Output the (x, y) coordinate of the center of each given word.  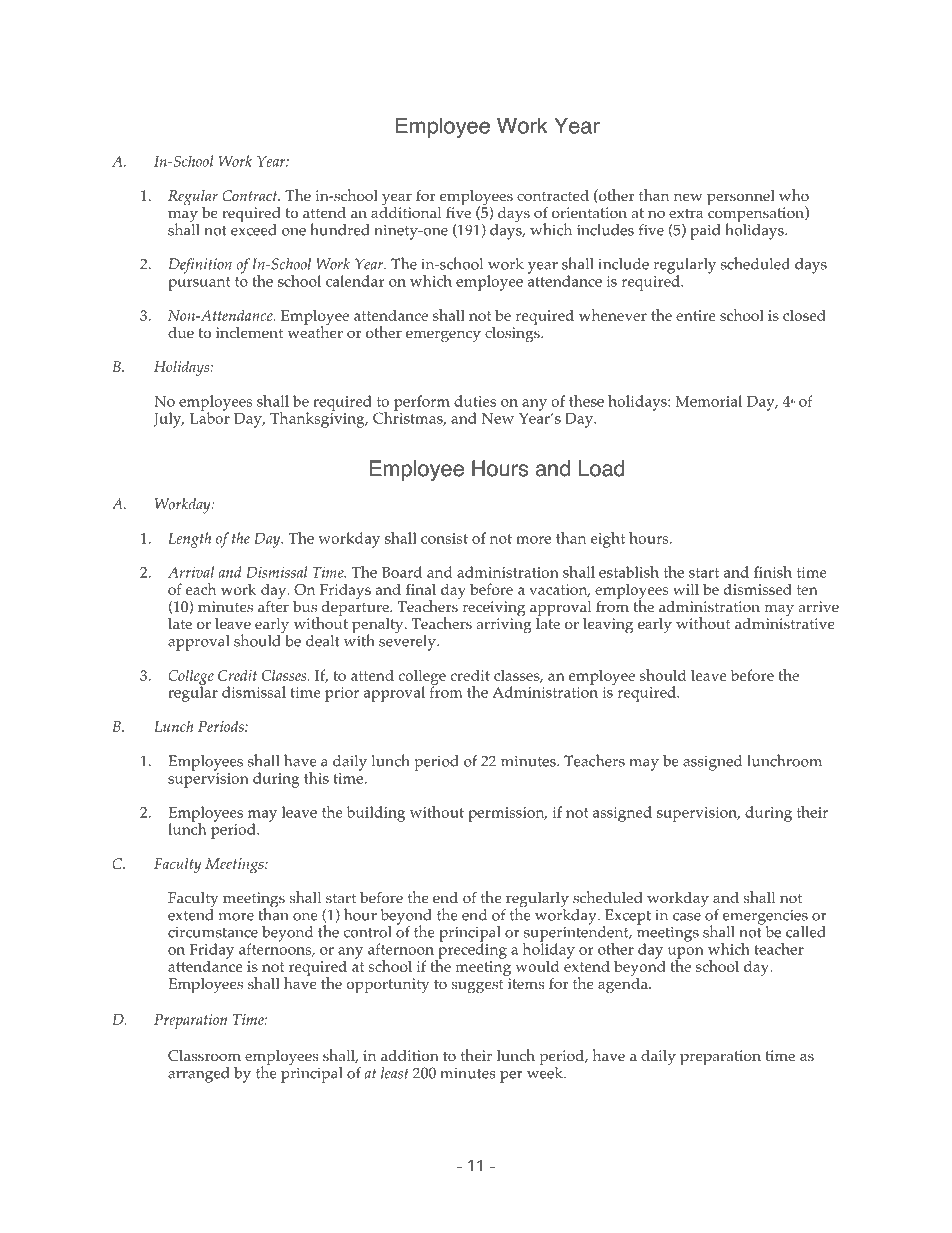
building (376, 814)
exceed (254, 230)
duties (475, 401)
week (546, 1072)
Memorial (708, 401)
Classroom (204, 1056)
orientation (589, 213)
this (316, 778)
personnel (741, 198)
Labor (210, 417)
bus (305, 606)
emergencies (765, 918)
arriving (504, 625)
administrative (785, 623)
